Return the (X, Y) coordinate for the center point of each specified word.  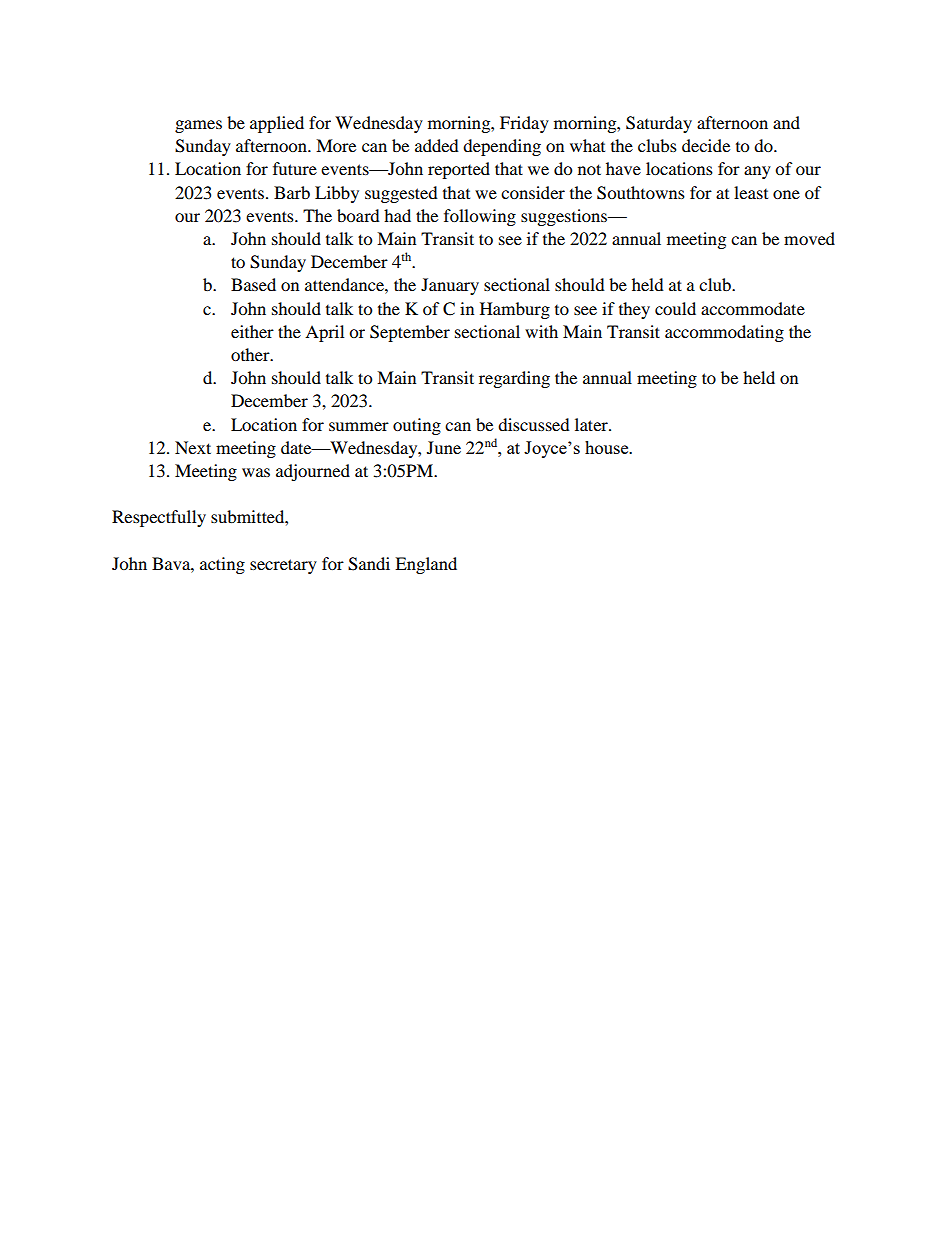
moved (809, 238)
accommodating (724, 333)
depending (502, 147)
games (198, 126)
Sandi (369, 564)
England (426, 565)
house (608, 447)
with (541, 331)
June (444, 447)
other (251, 354)
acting (222, 565)
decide (706, 145)
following (480, 217)
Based (253, 284)
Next (193, 447)
